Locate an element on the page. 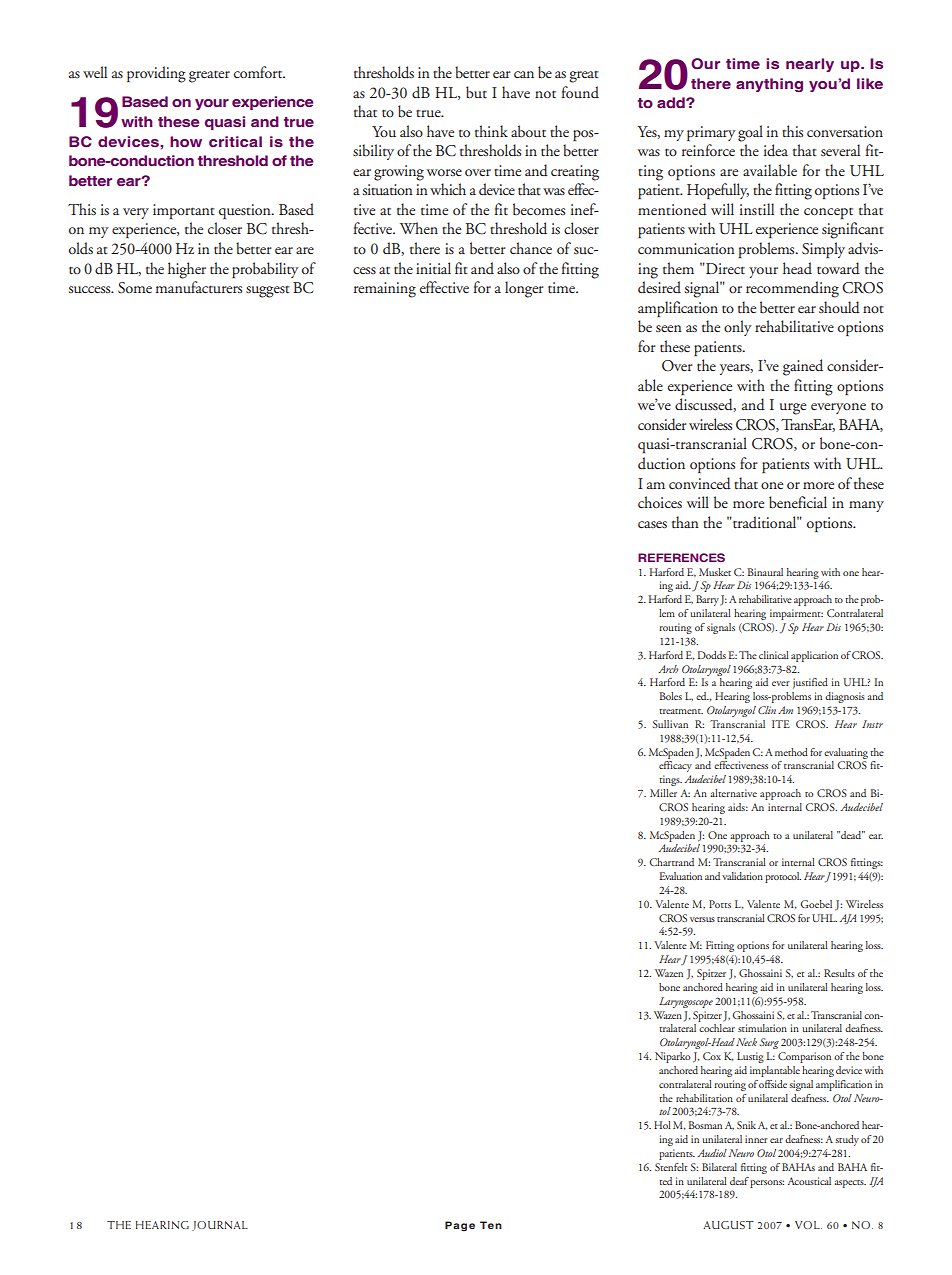 This image has height=1275, width=952. but is located at coordinates (476, 92).
